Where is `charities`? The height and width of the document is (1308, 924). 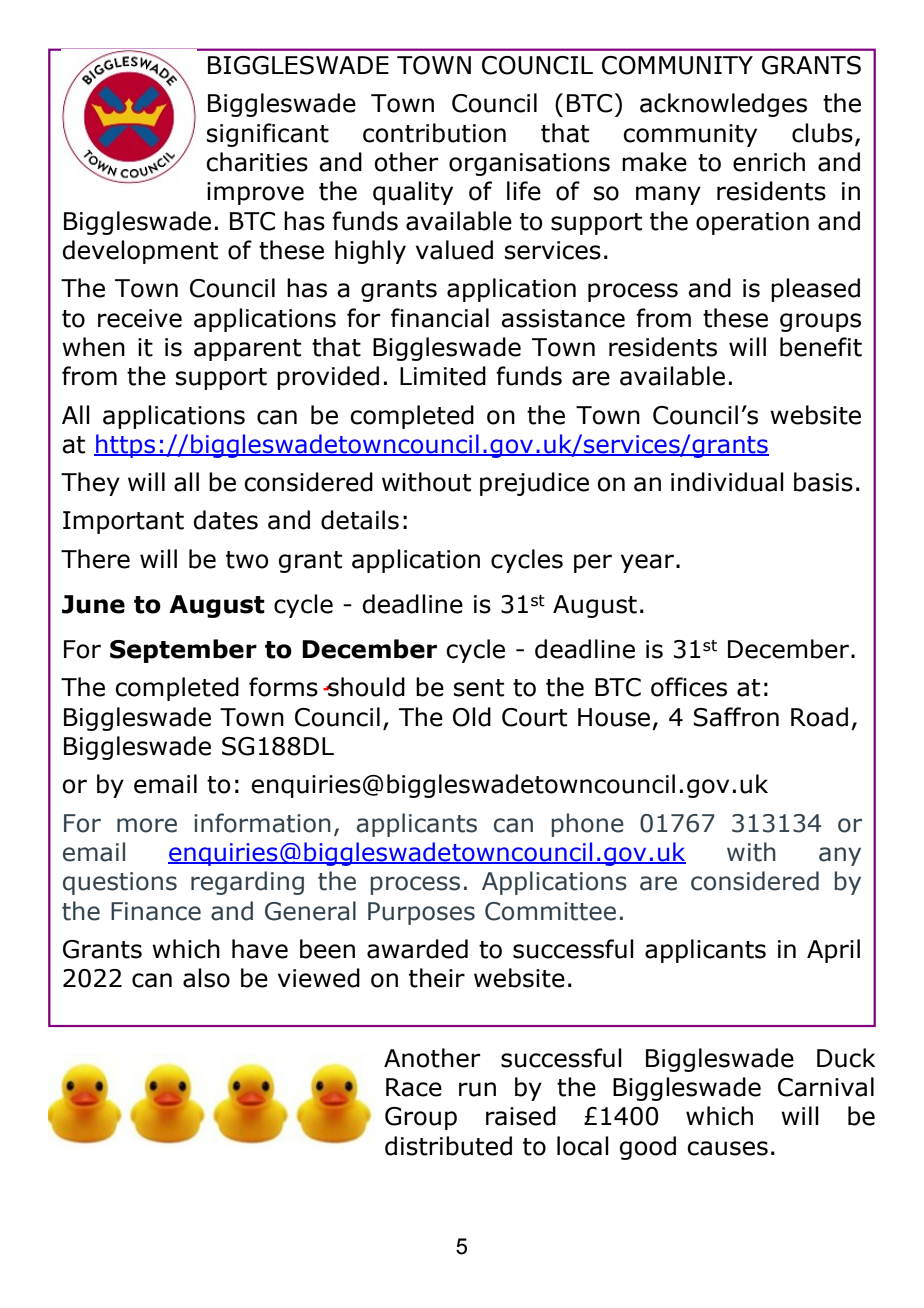
charities is located at coordinates (257, 162).
